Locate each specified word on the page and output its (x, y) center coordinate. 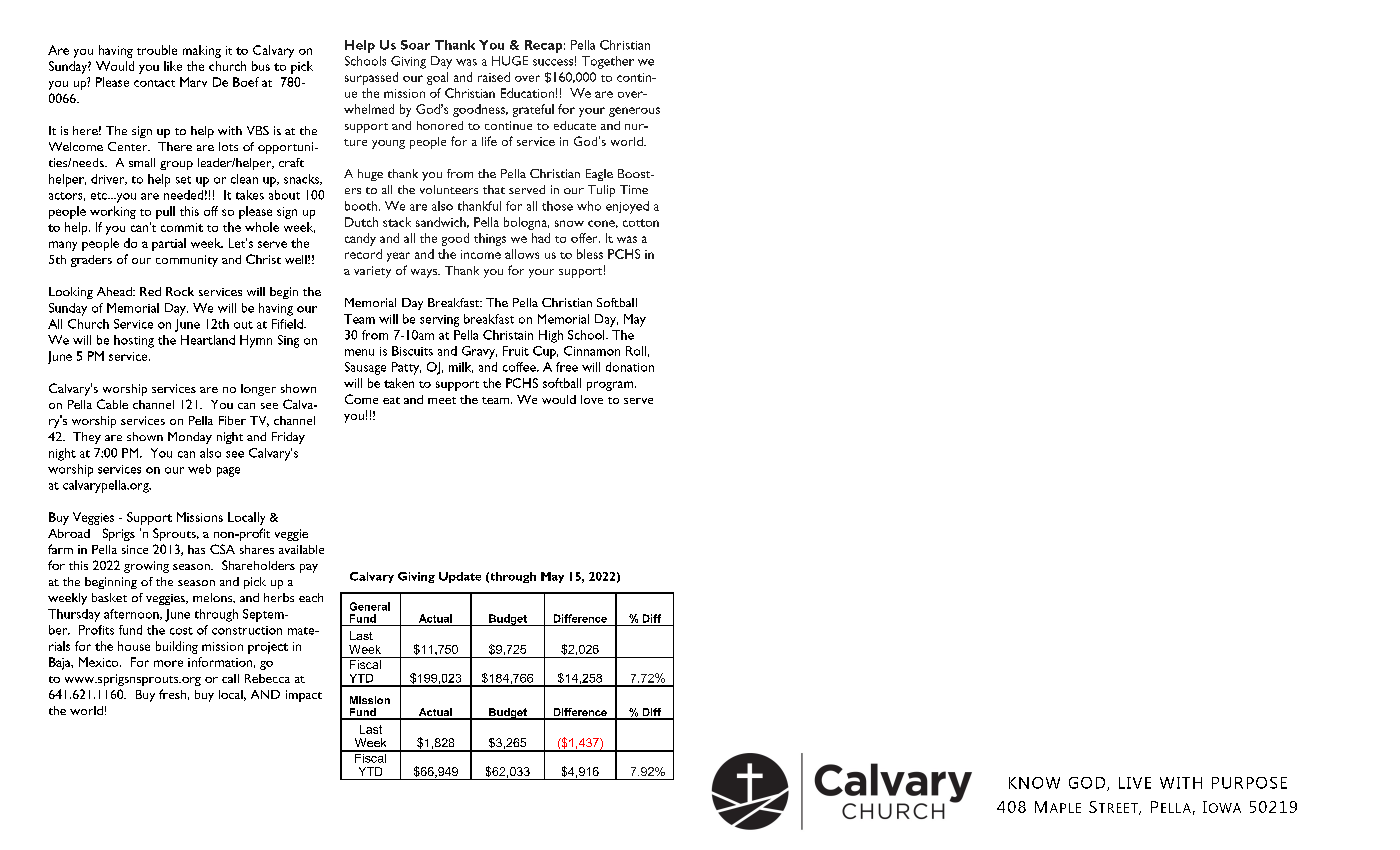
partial (169, 244)
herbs (279, 597)
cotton (641, 223)
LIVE (1135, 783)
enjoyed (627, 207)
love (592, 399)
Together (608, 62)
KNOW (1034, 783)
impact (304, 696)
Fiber (232, 420)
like (173, 66)
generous (634, 112)
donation (630, 367)
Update (460, 577)
